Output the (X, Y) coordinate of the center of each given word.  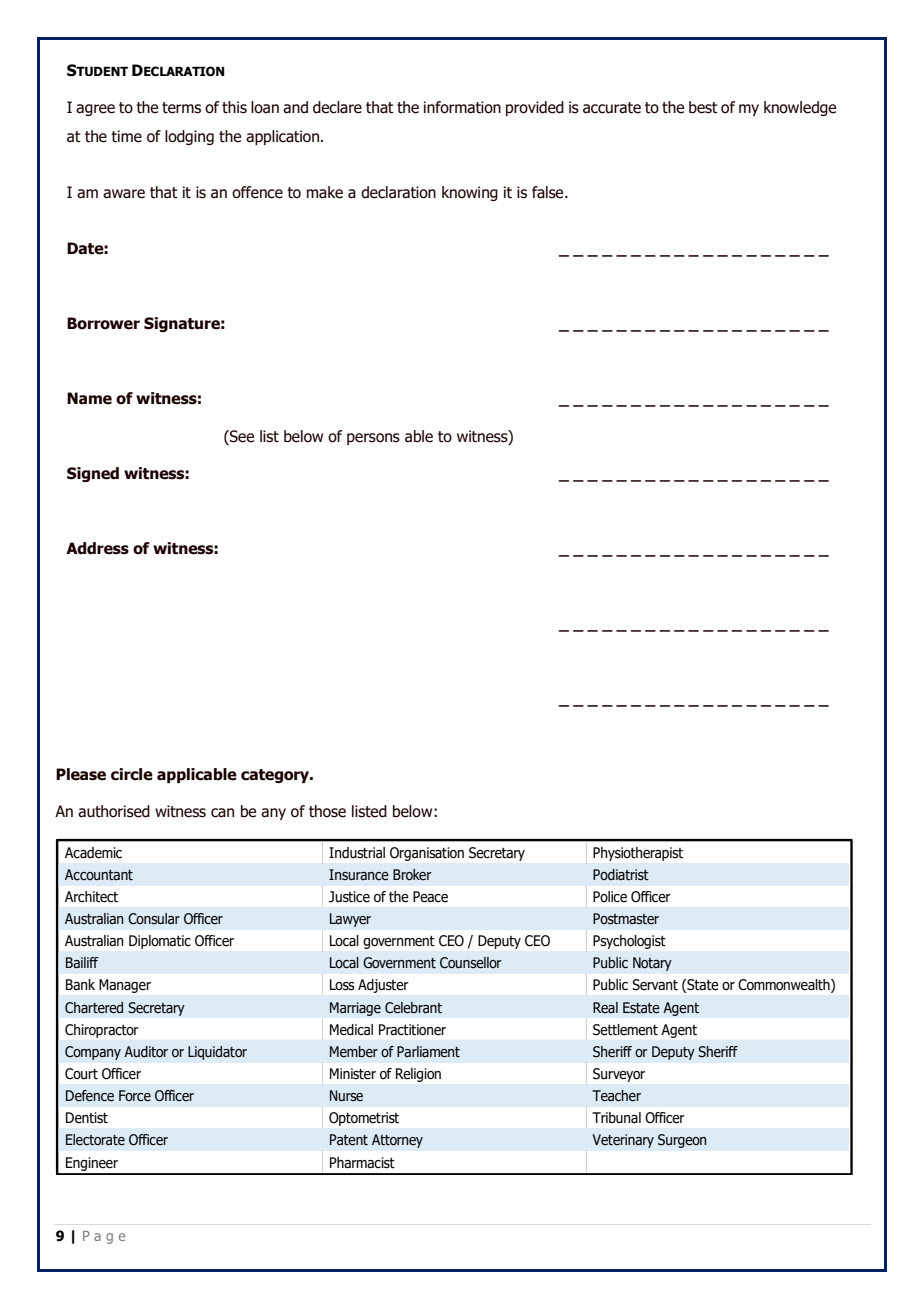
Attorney (397, 1141)
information (462, 107)
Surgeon (682, 1141)
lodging (189, 137)
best (703, 107)
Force (135, 1096)
